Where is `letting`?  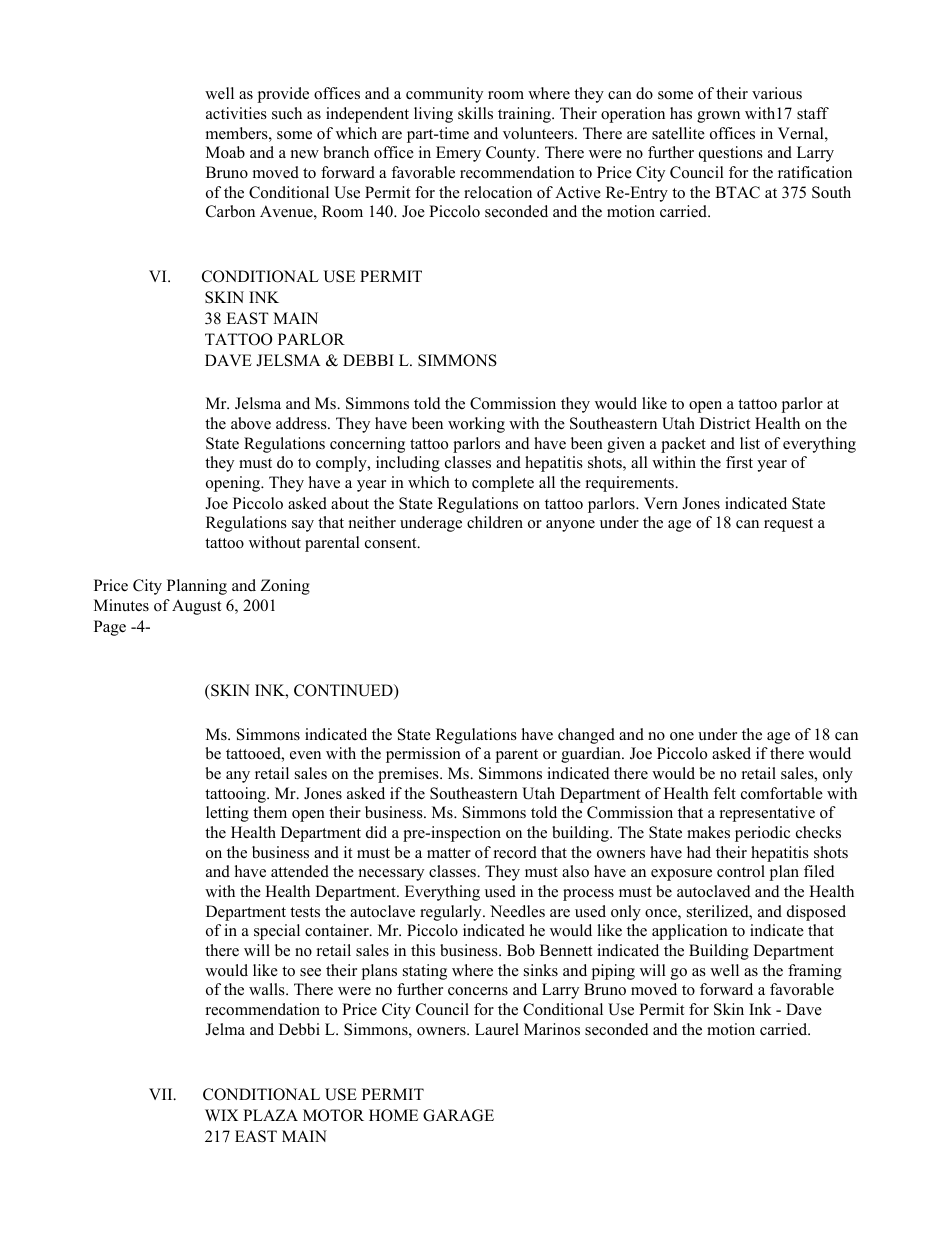
letting is located at coordinates (227, 814).
